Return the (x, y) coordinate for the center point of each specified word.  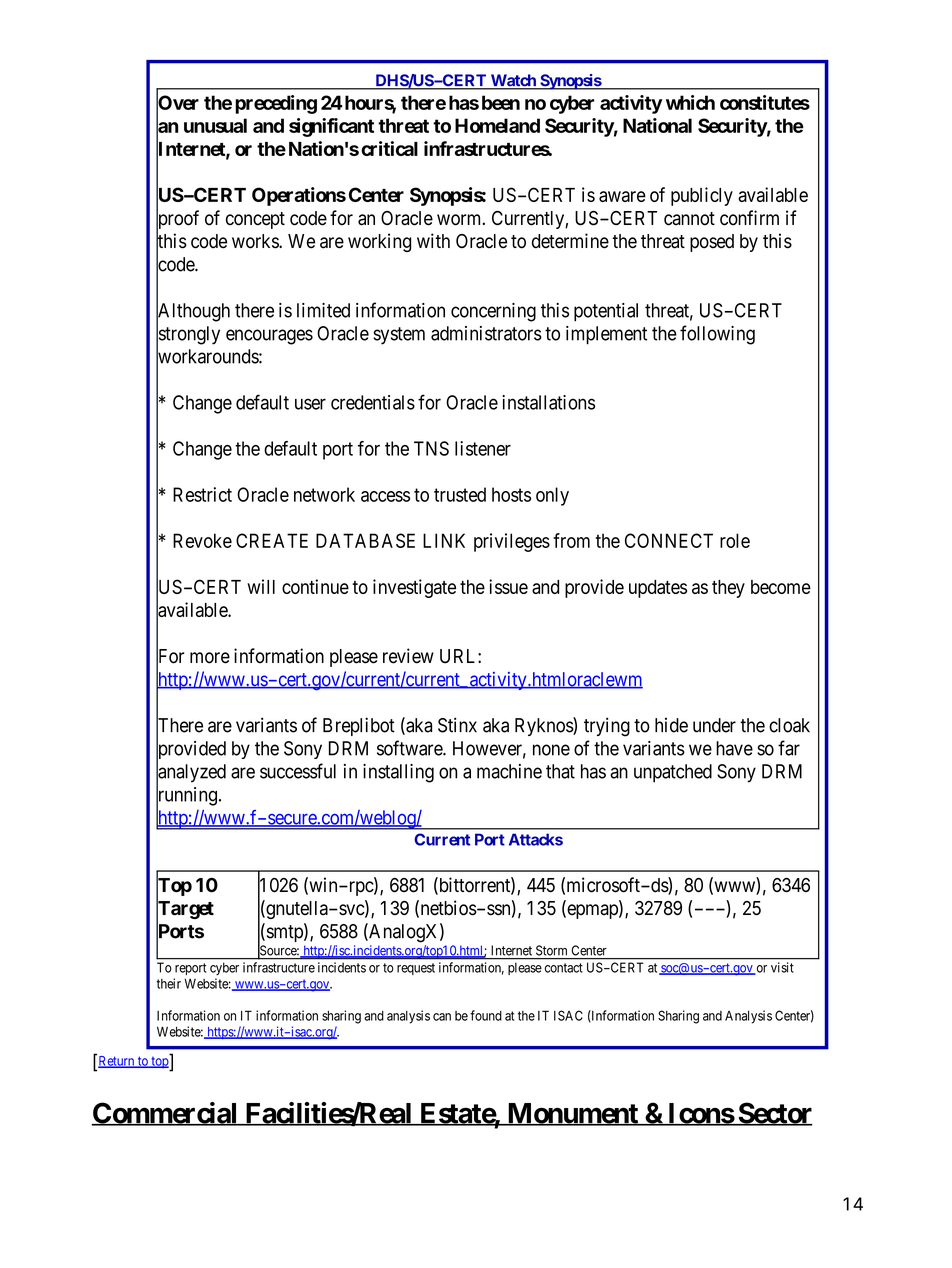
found (486, 1015)
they (728, 589)
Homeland (497, 125)
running (186, 797)
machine (509, 771)
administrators (486, 333)
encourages (269, 337)
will (261, 586)
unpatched (673, 773)
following (717, 335)
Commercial (165, 1114)
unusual (215, 125)
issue (508, 586)
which (690, 102)
